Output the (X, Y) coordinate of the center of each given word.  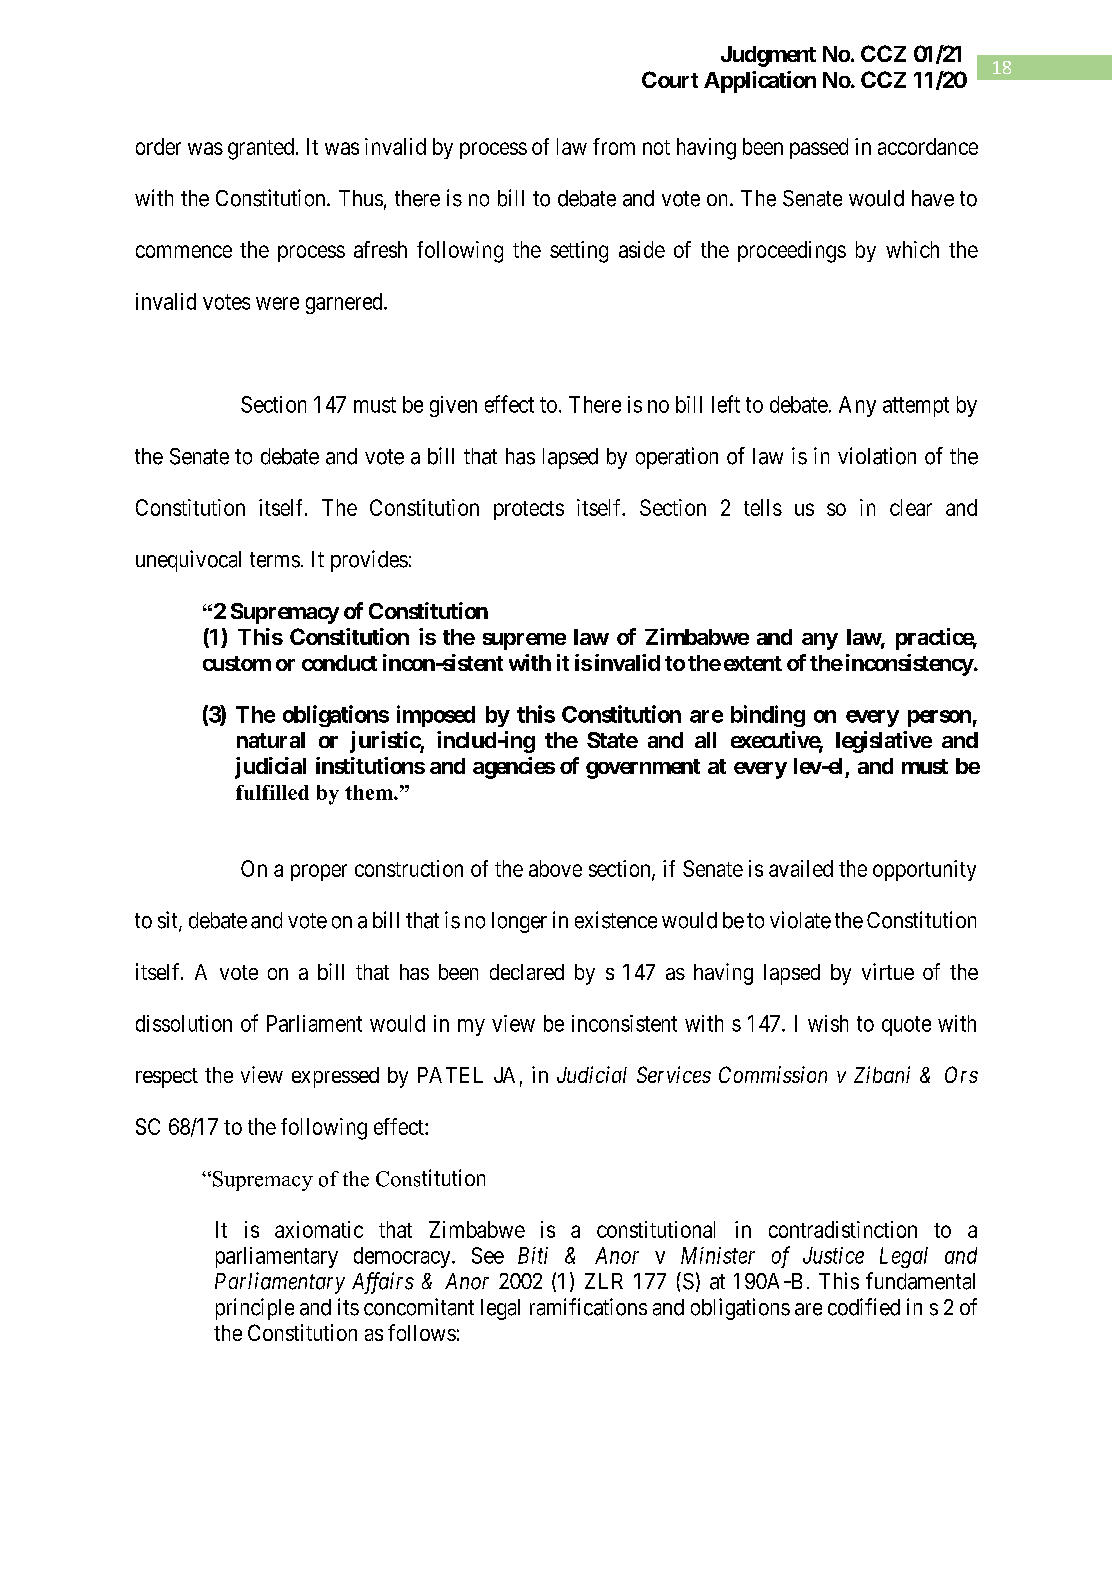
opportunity (924, 870)
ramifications (588, 1307)
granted (261, 149)
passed (819, 148)
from (614, 146)
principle (255, 1309)
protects (529, 510)
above (555, 868)
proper (319, 872)
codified (864, 1307)
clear (911, 507)
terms (275, 560)
